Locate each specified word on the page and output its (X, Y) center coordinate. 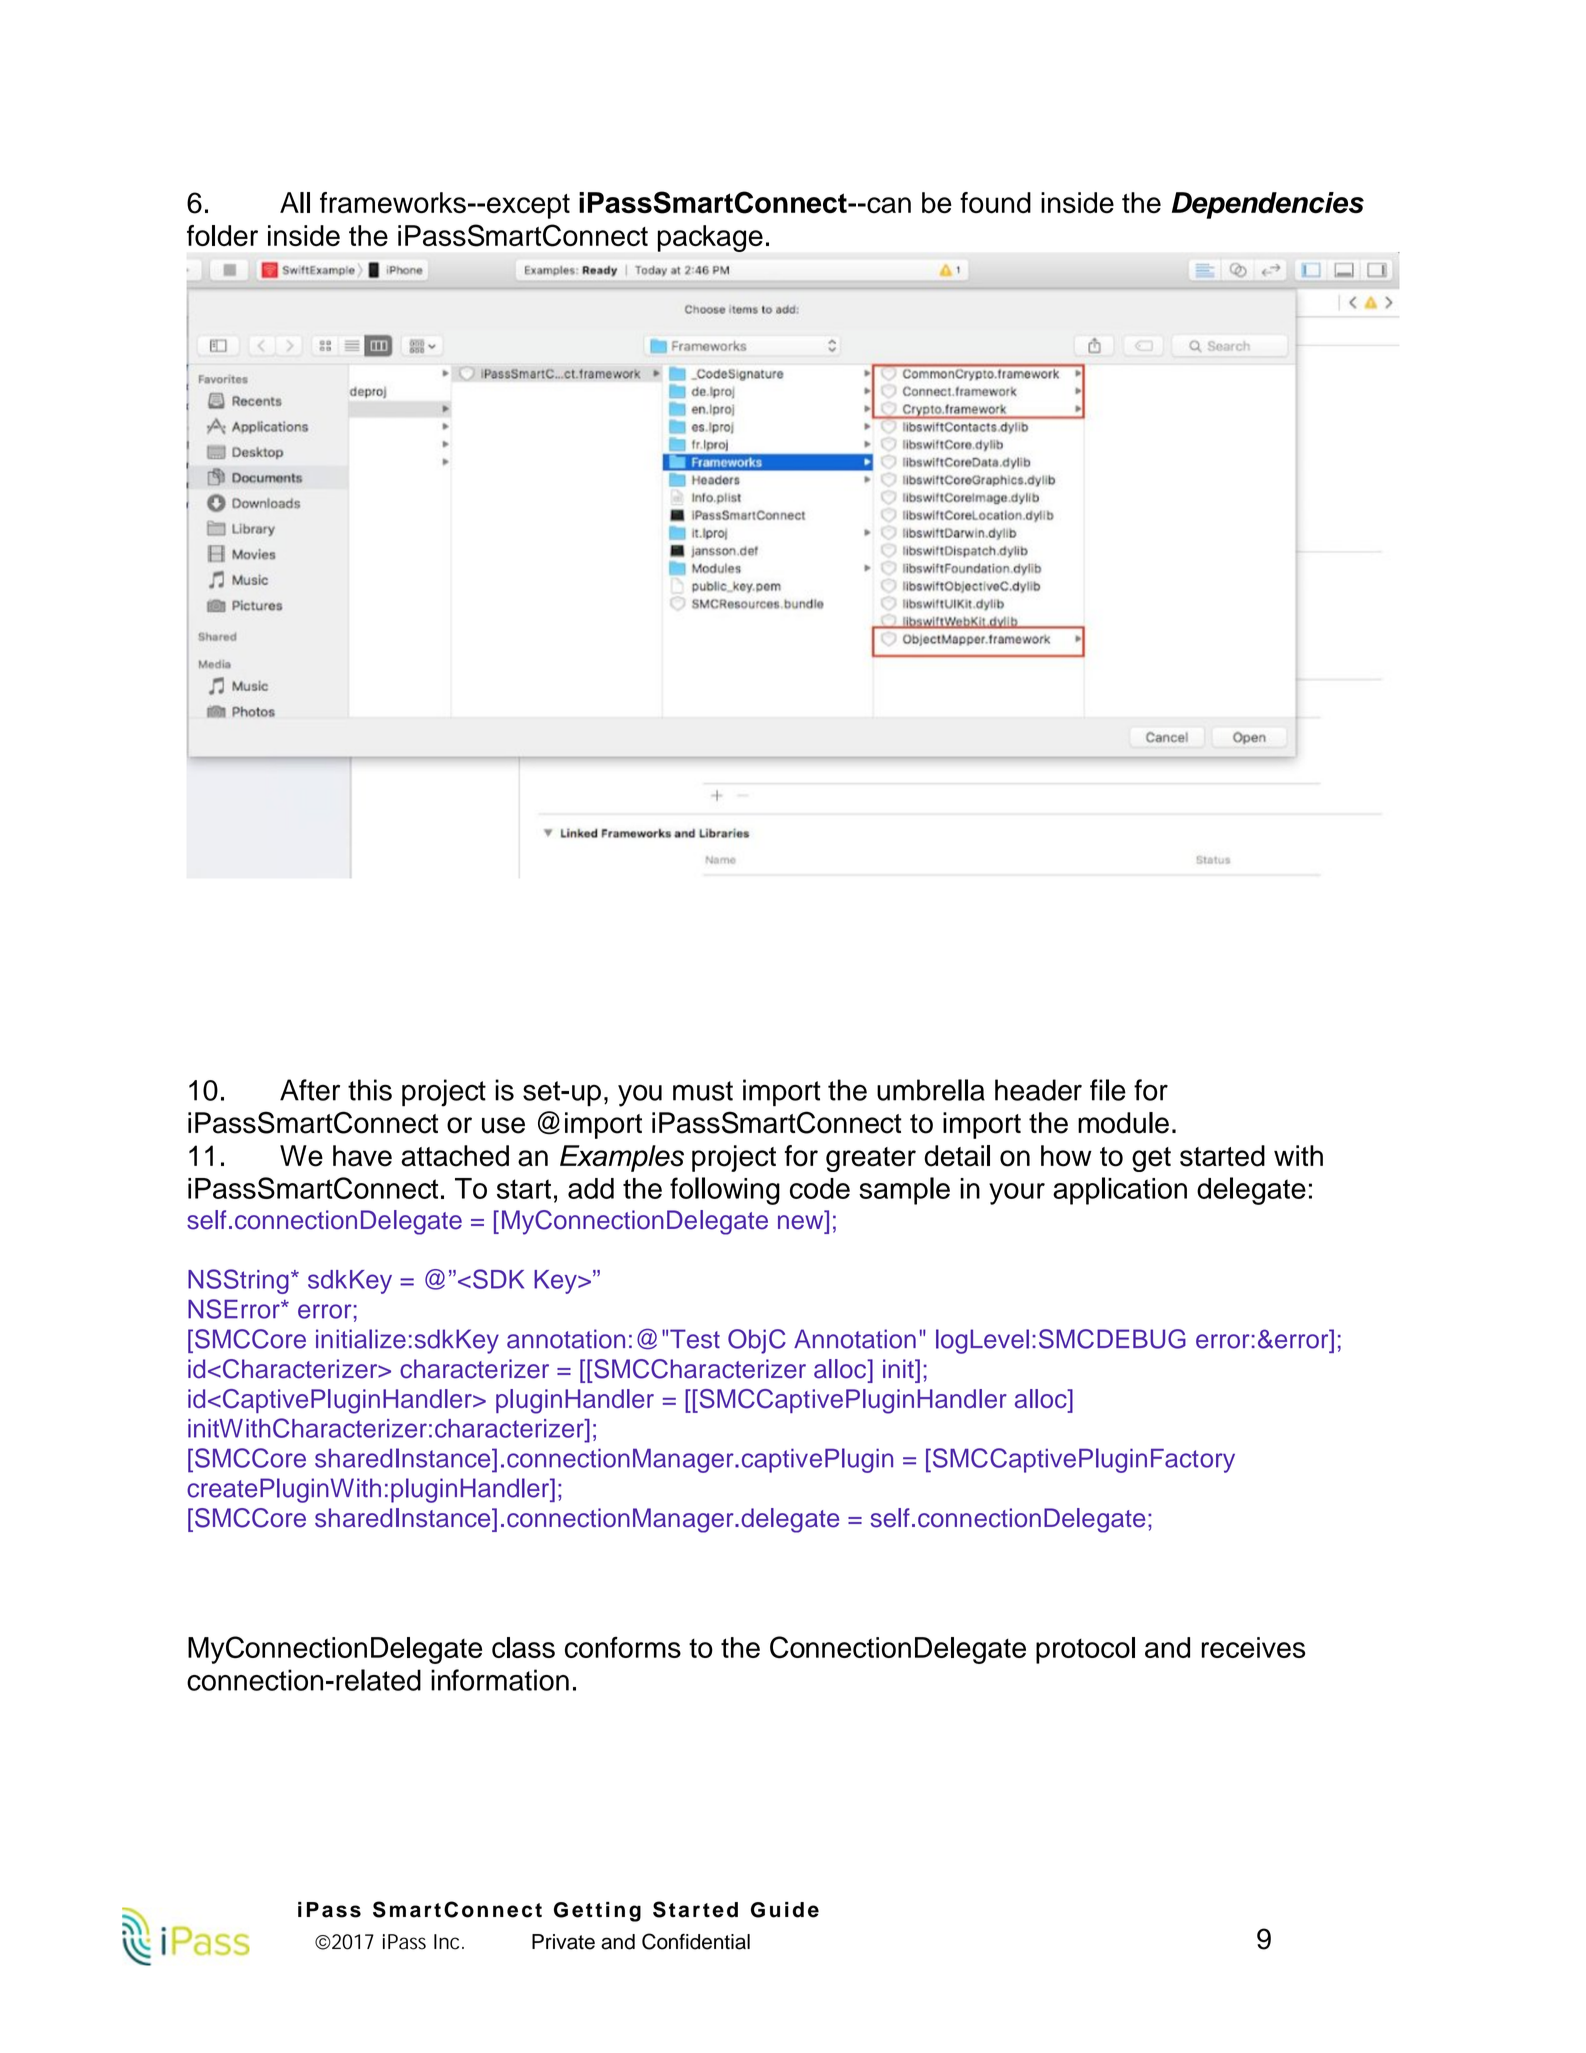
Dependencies (1268, 205)
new (800, 1222)
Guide (785, 1910)
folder (222, 236)
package (710, 238)
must (703, 1091)
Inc (448, 1942)
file (1108, 1090)
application (1120, 1191)
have (362, 1156)
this (370, 1090)
